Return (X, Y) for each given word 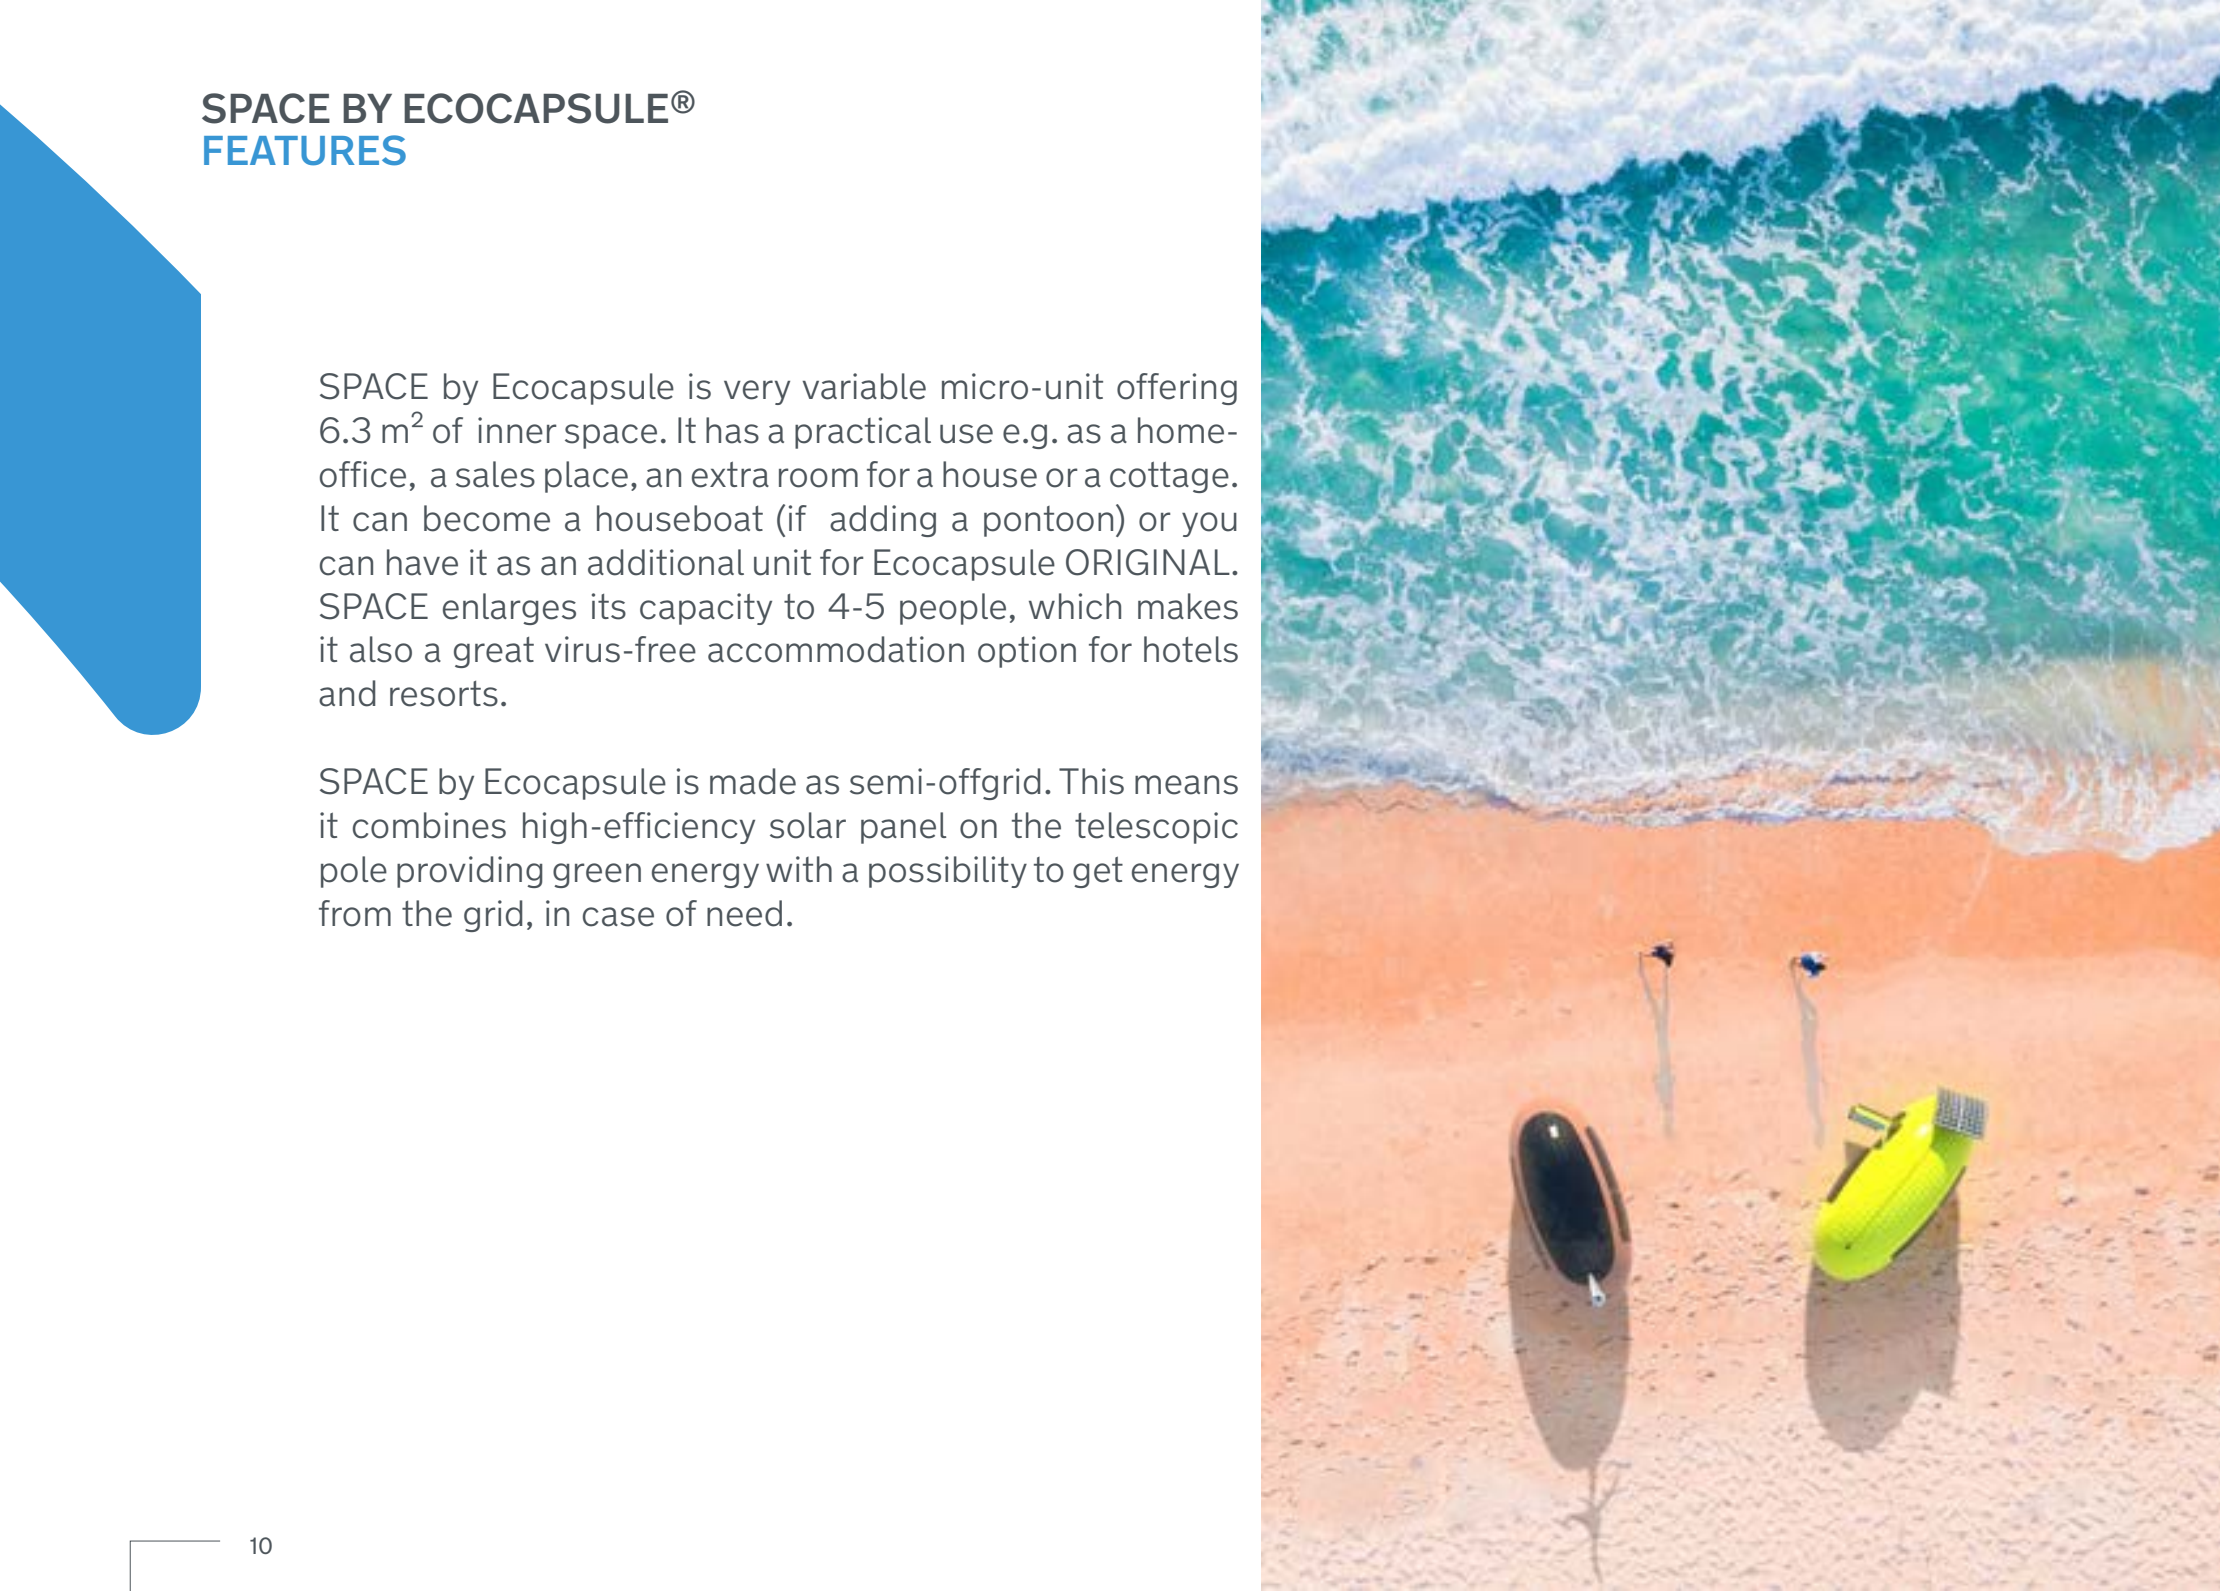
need (744, 913)
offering (1177, 389)
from (355, 913)
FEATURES (305, 150)
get (1098, 872)
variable (864, 386)
